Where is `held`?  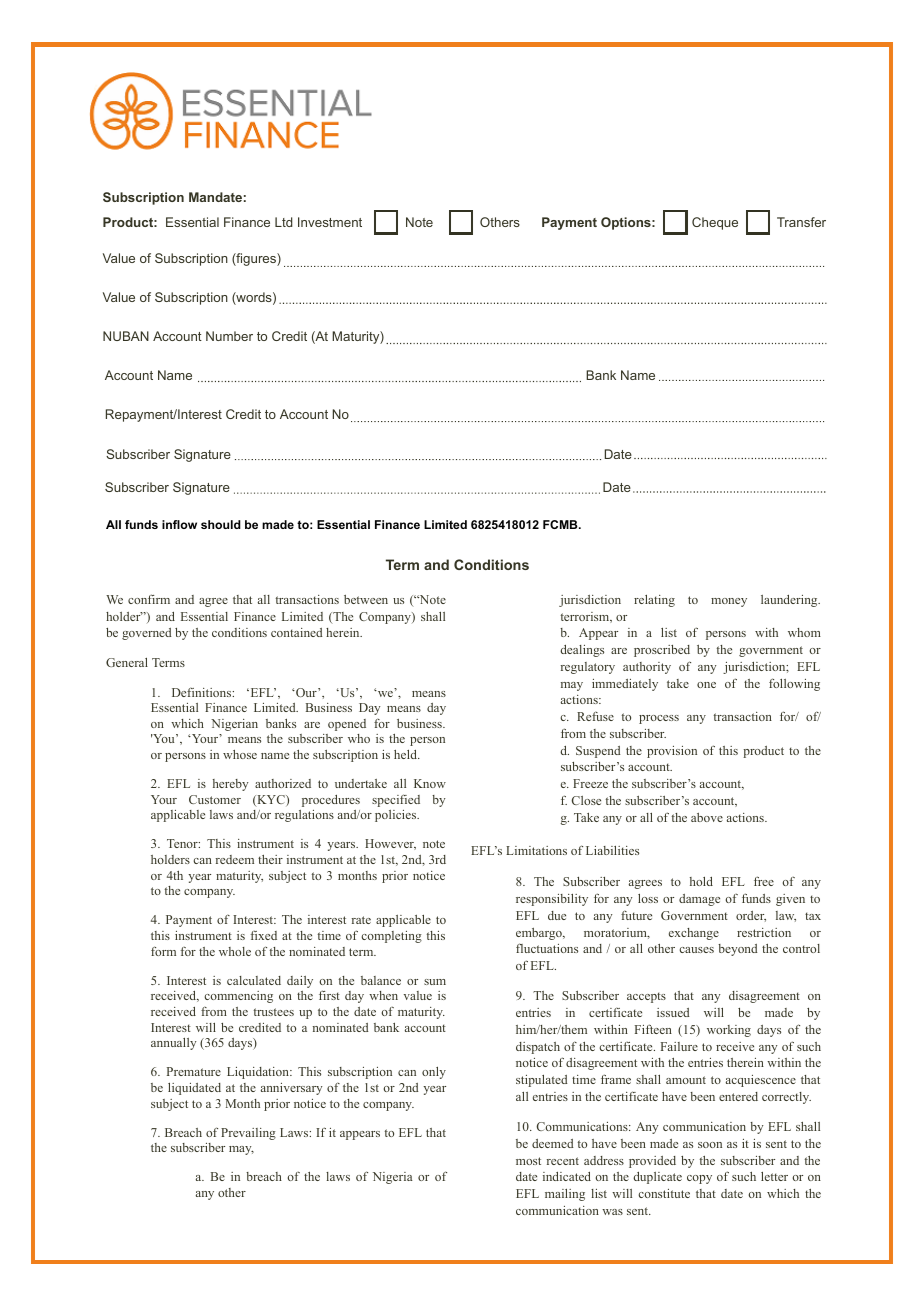 held is located at coordinates (406, 754).
